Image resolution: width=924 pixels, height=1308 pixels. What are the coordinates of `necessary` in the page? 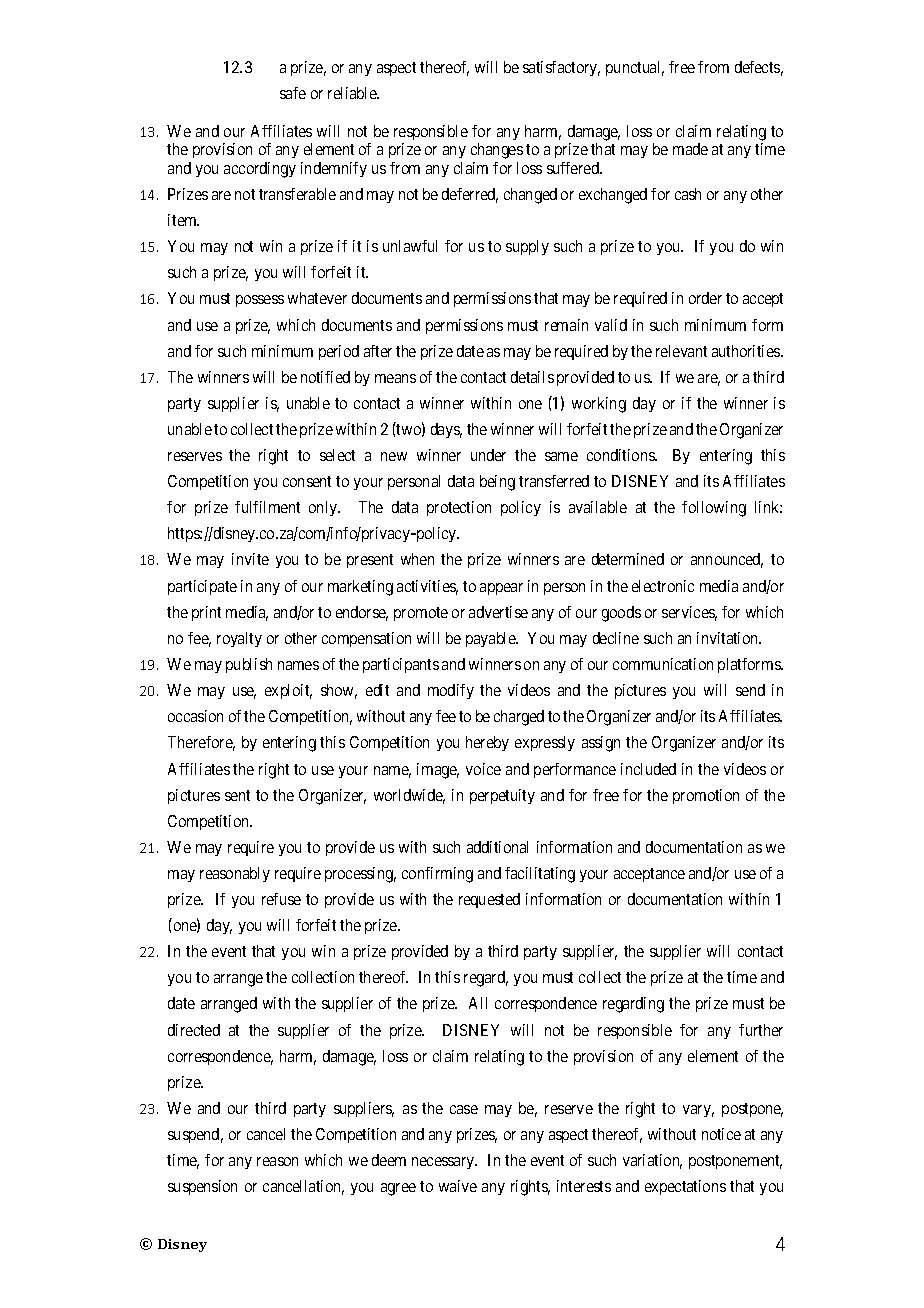 It's located at (444, 1163).
